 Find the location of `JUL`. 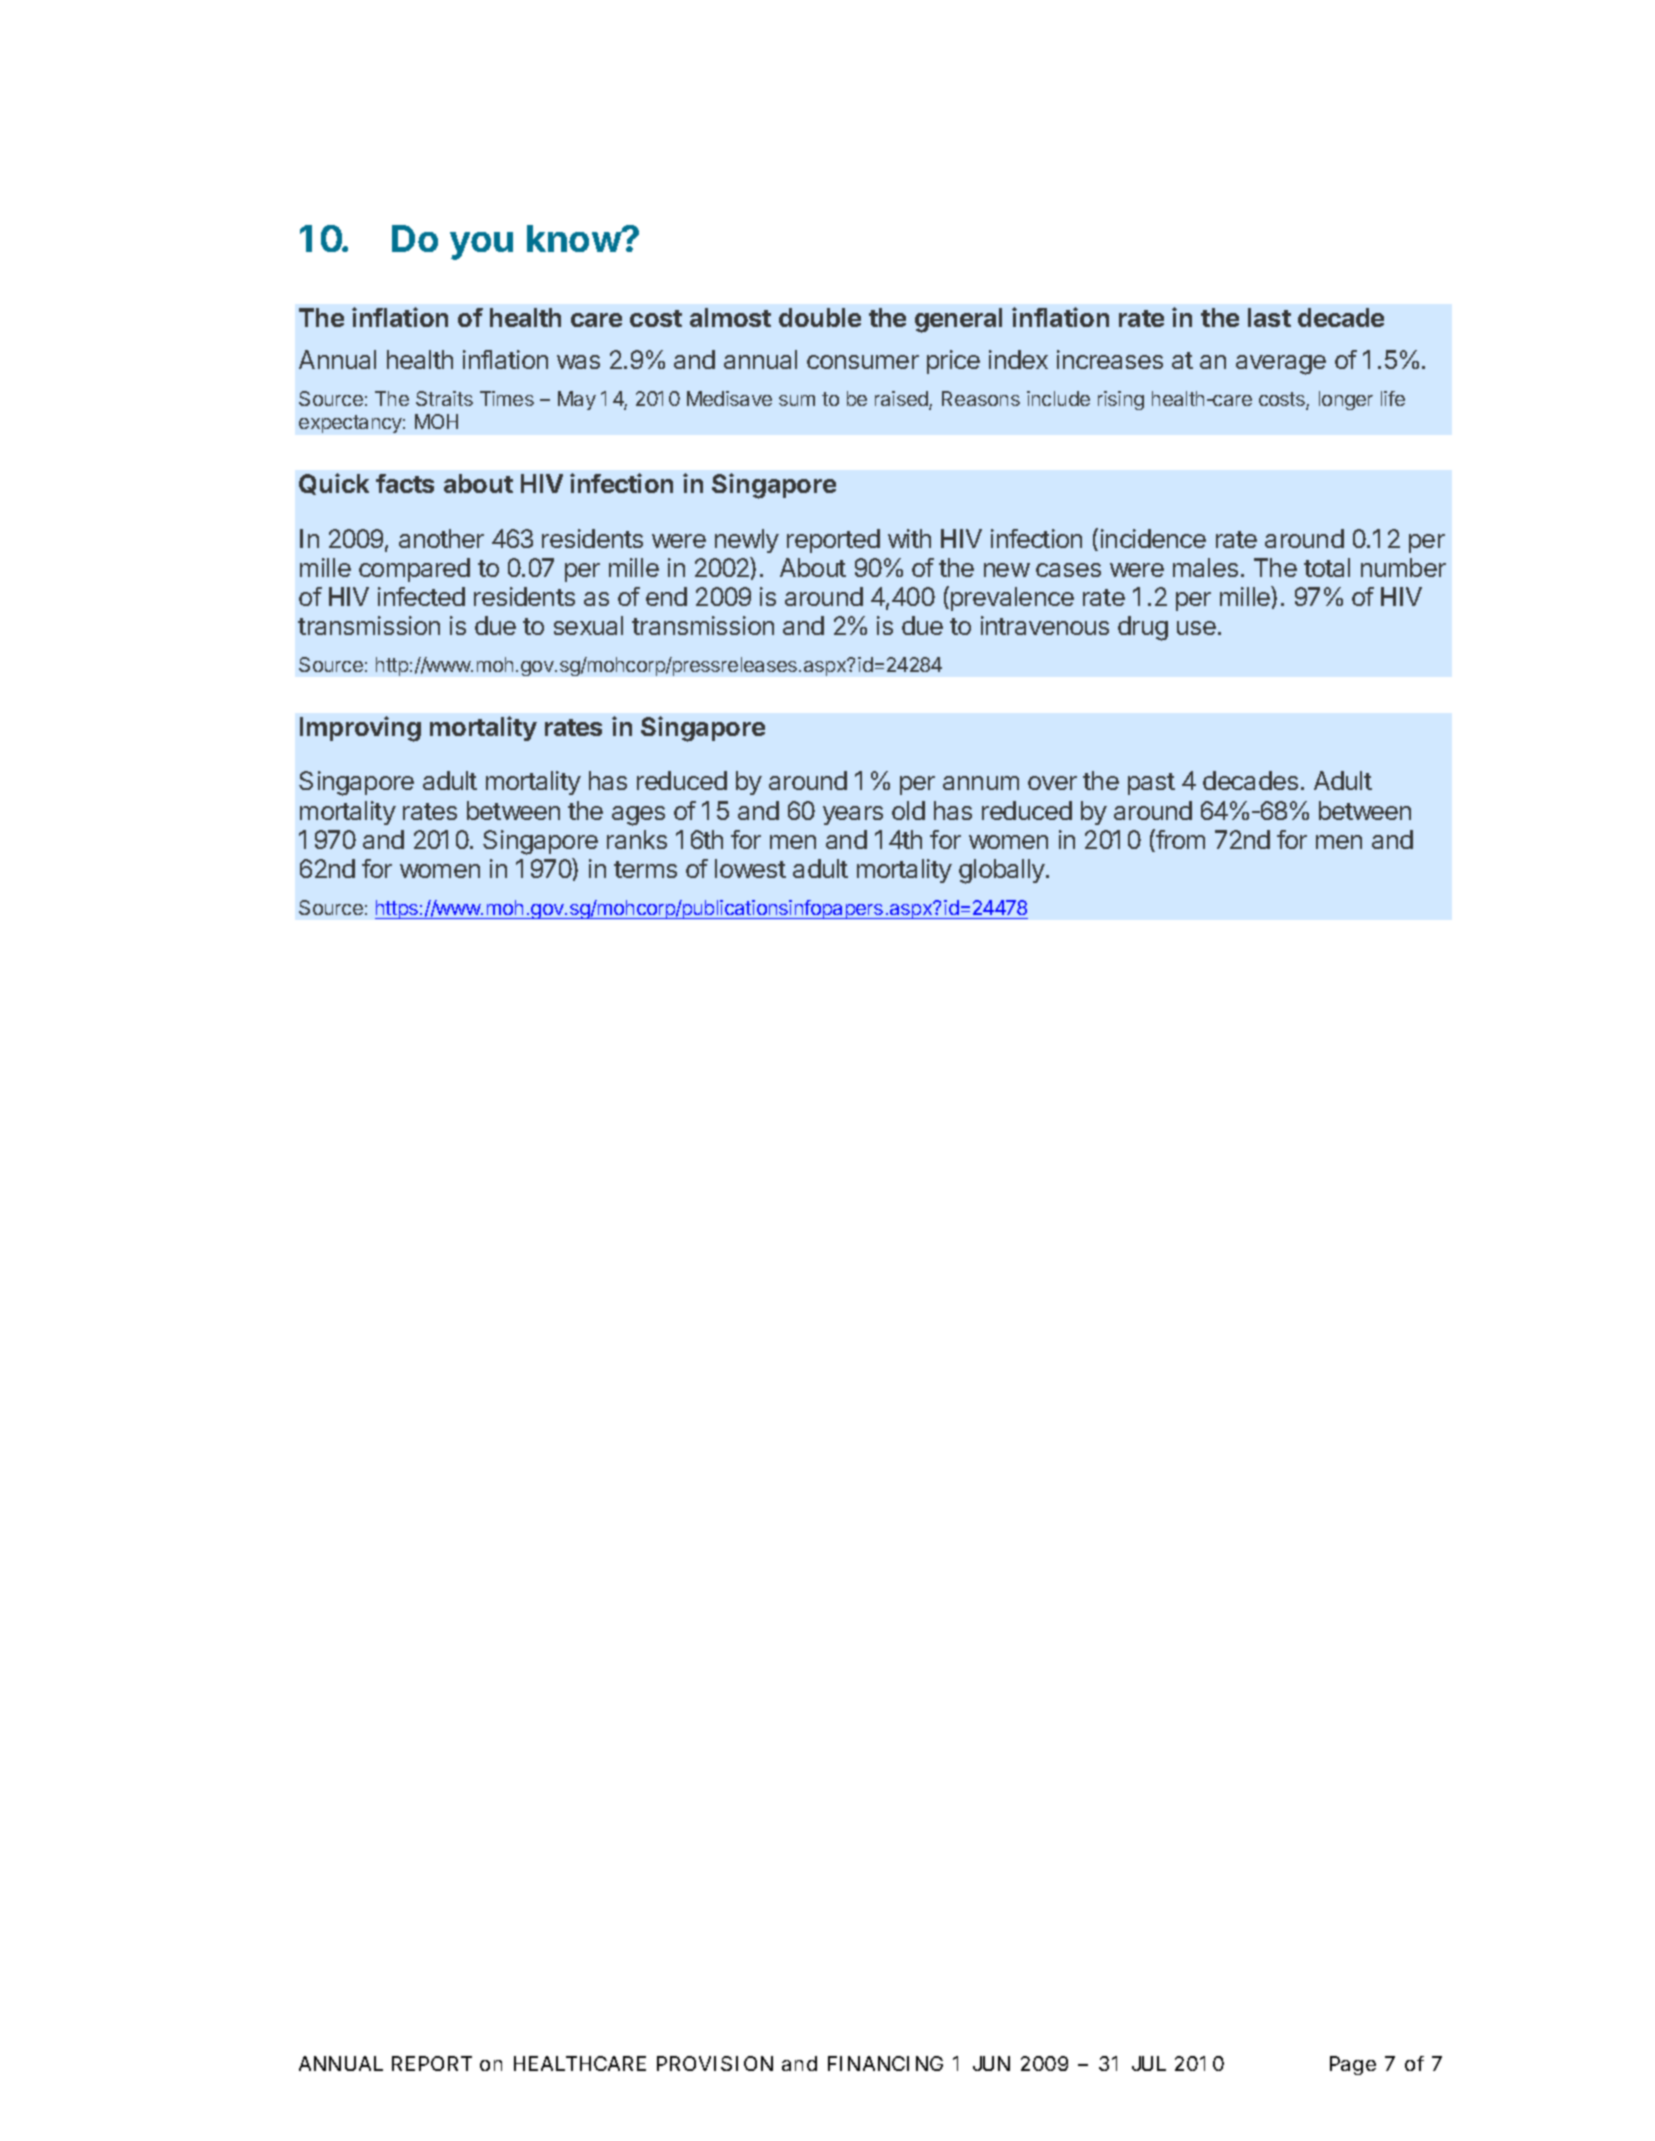

JUL is located at coordinates (1149, 2063).
